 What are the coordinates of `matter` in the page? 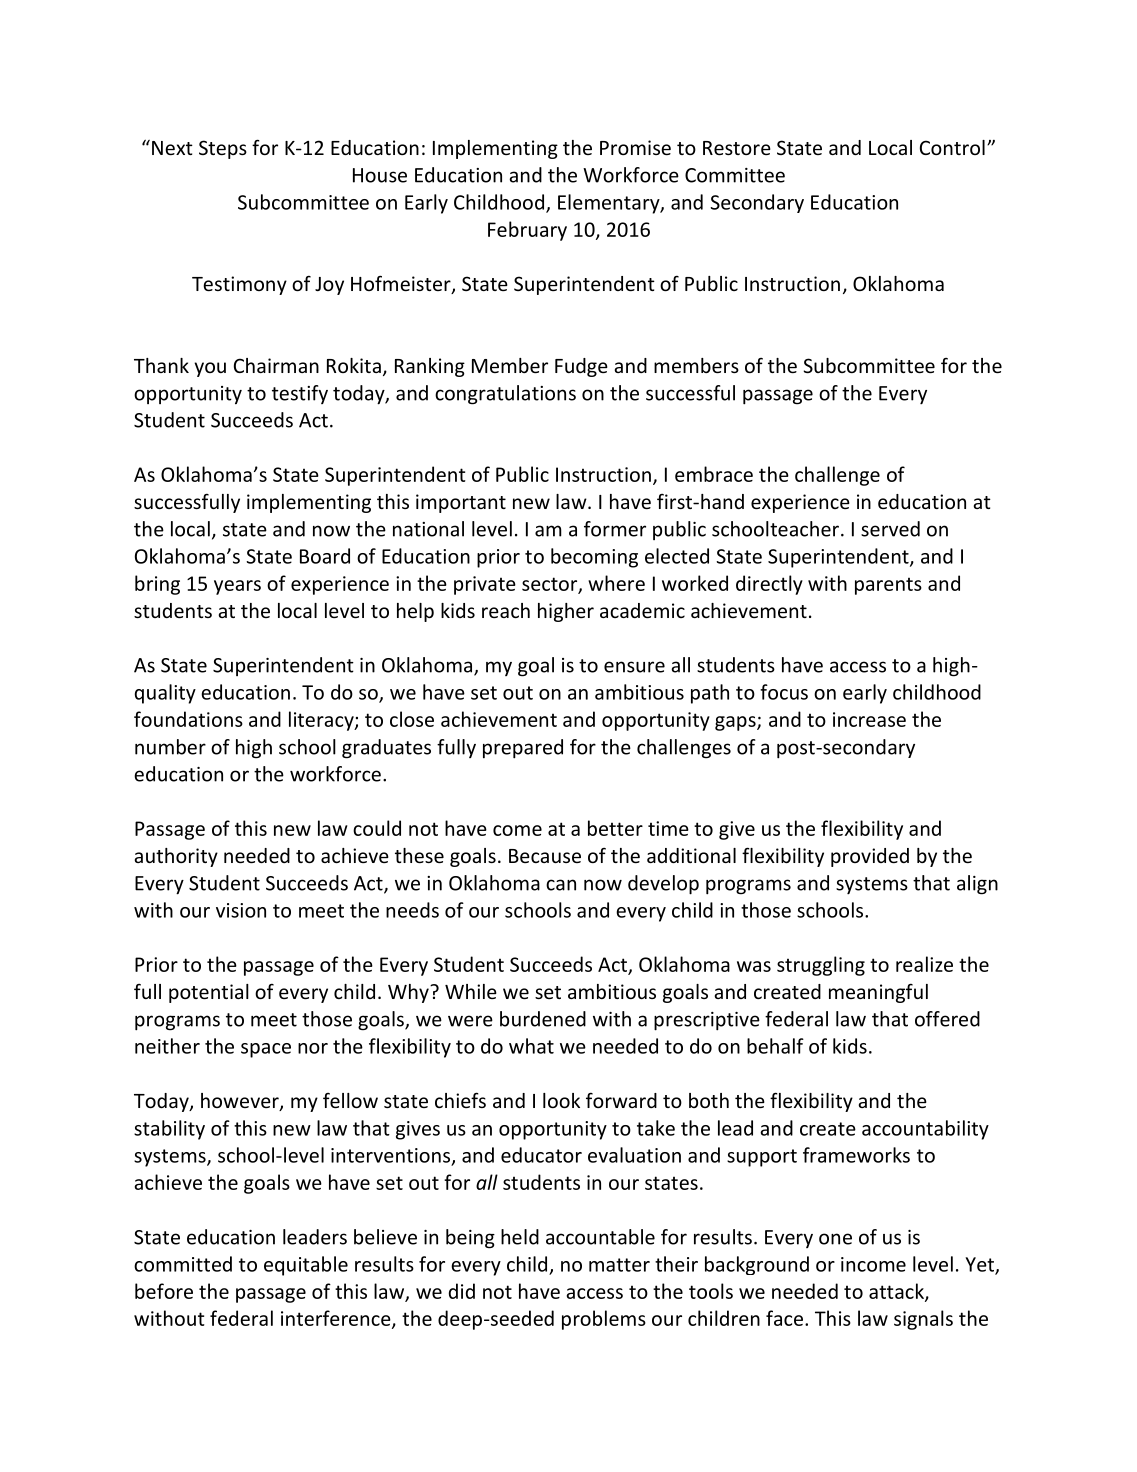 It's located at (619, 1265).
